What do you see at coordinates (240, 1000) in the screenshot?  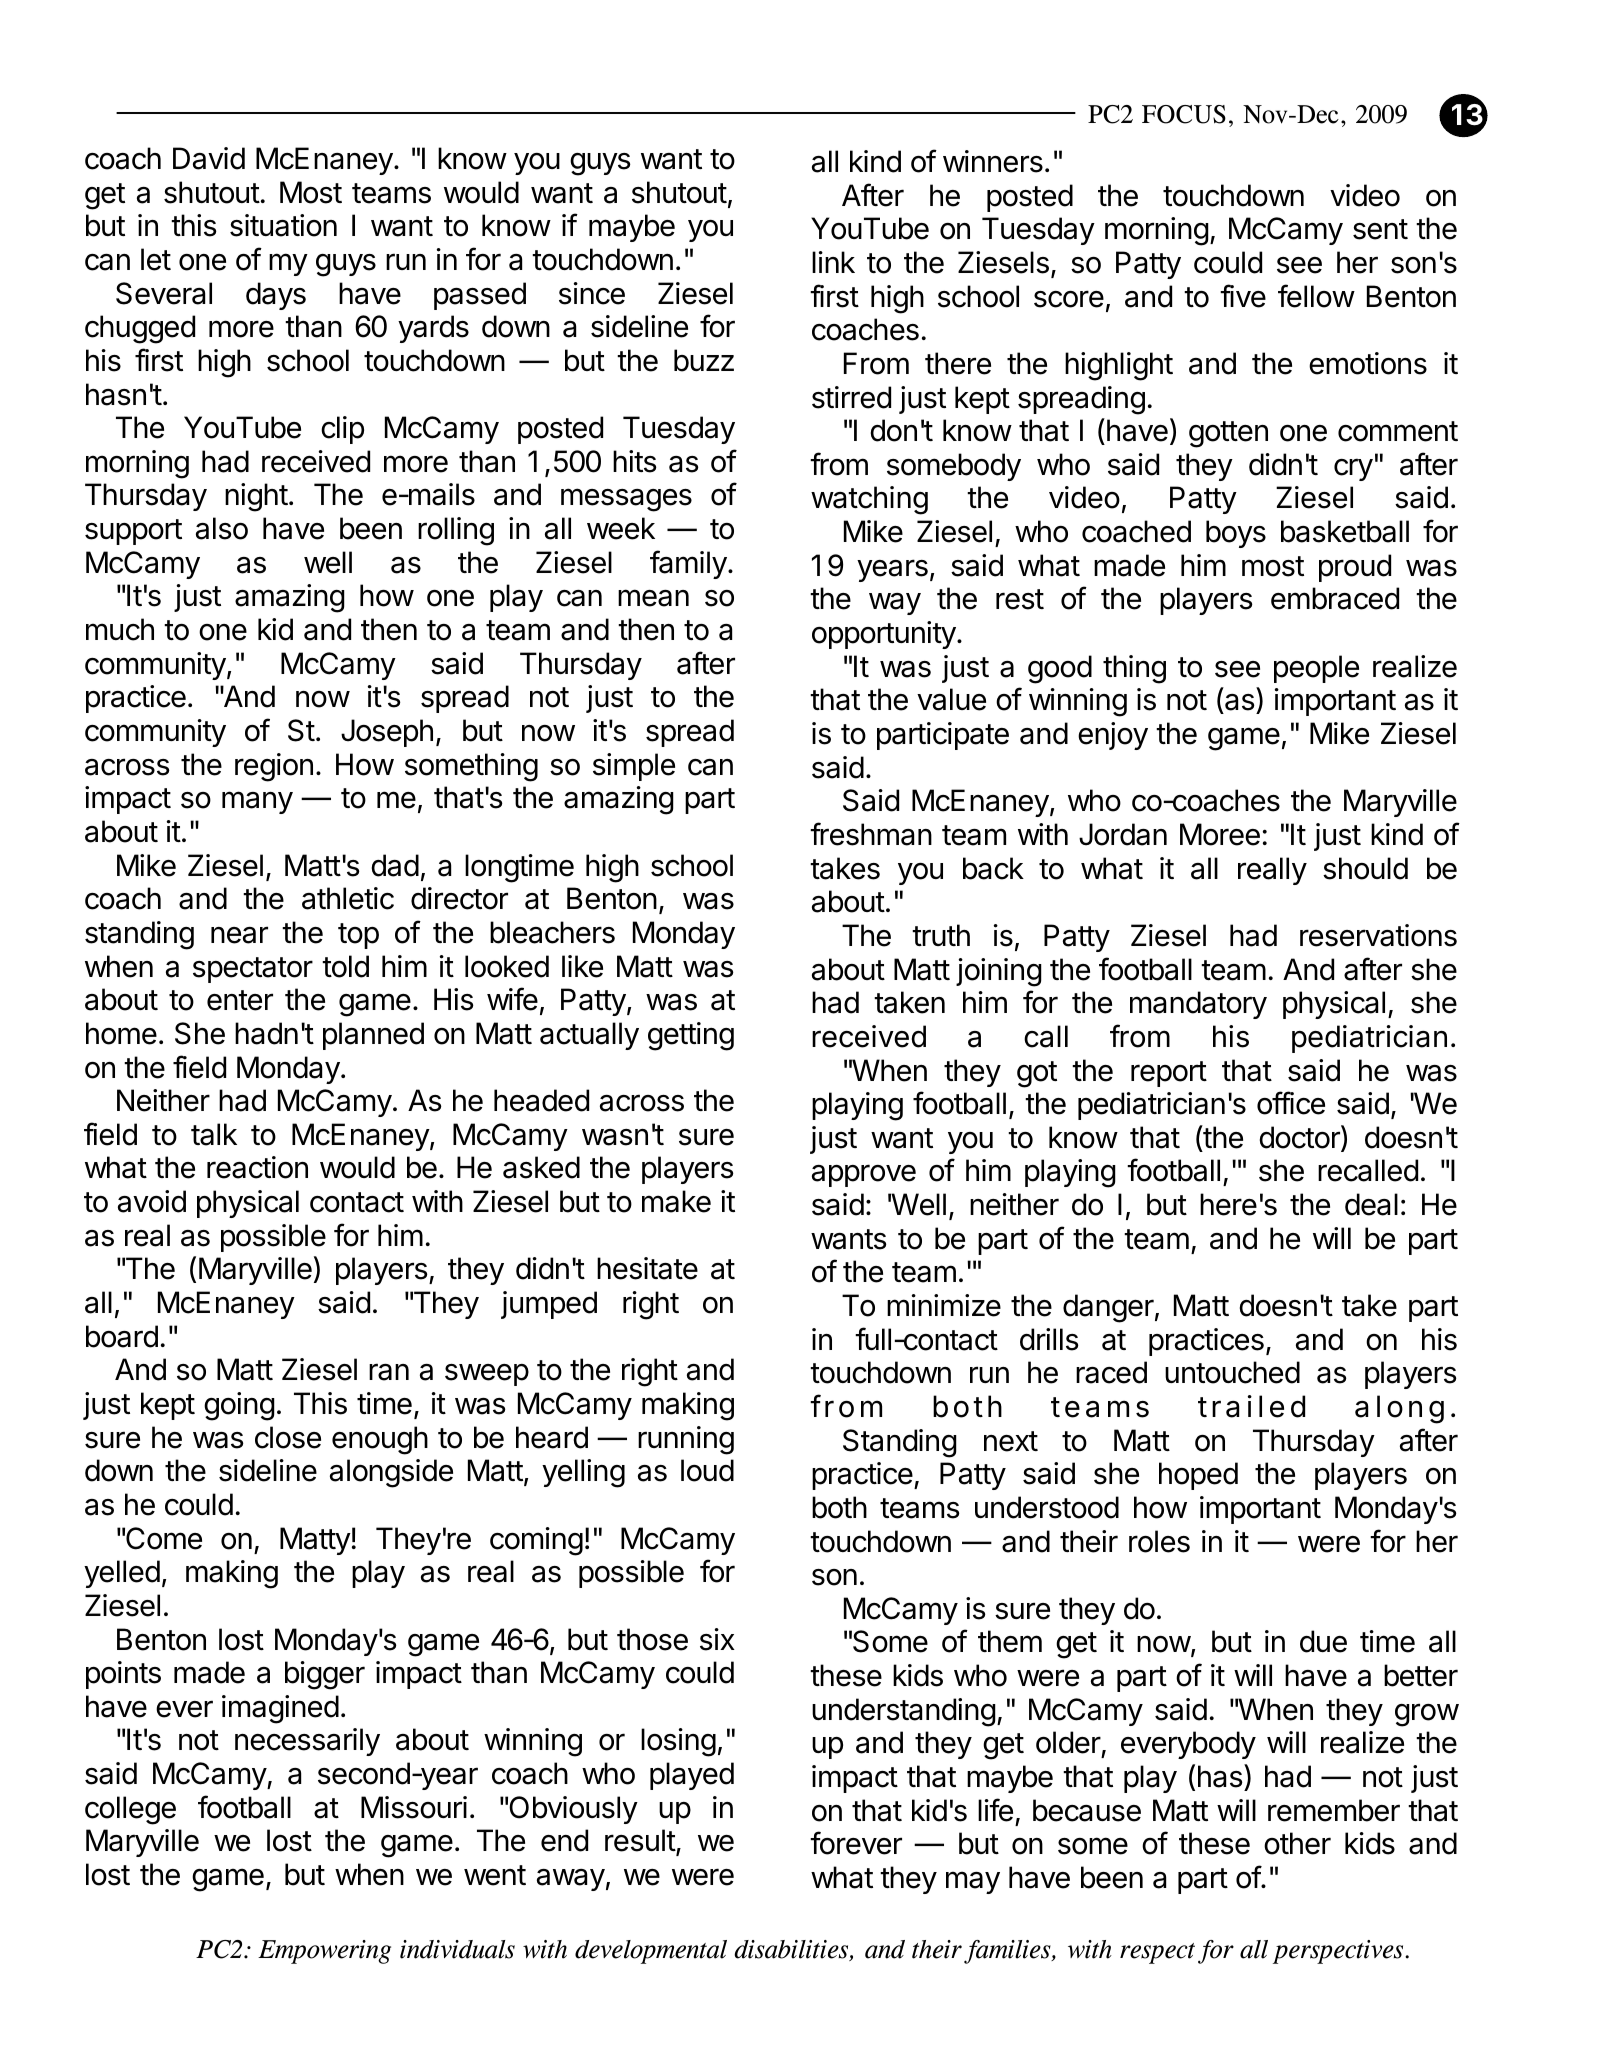 I see `enter` at bounding box center [240, 1000].
